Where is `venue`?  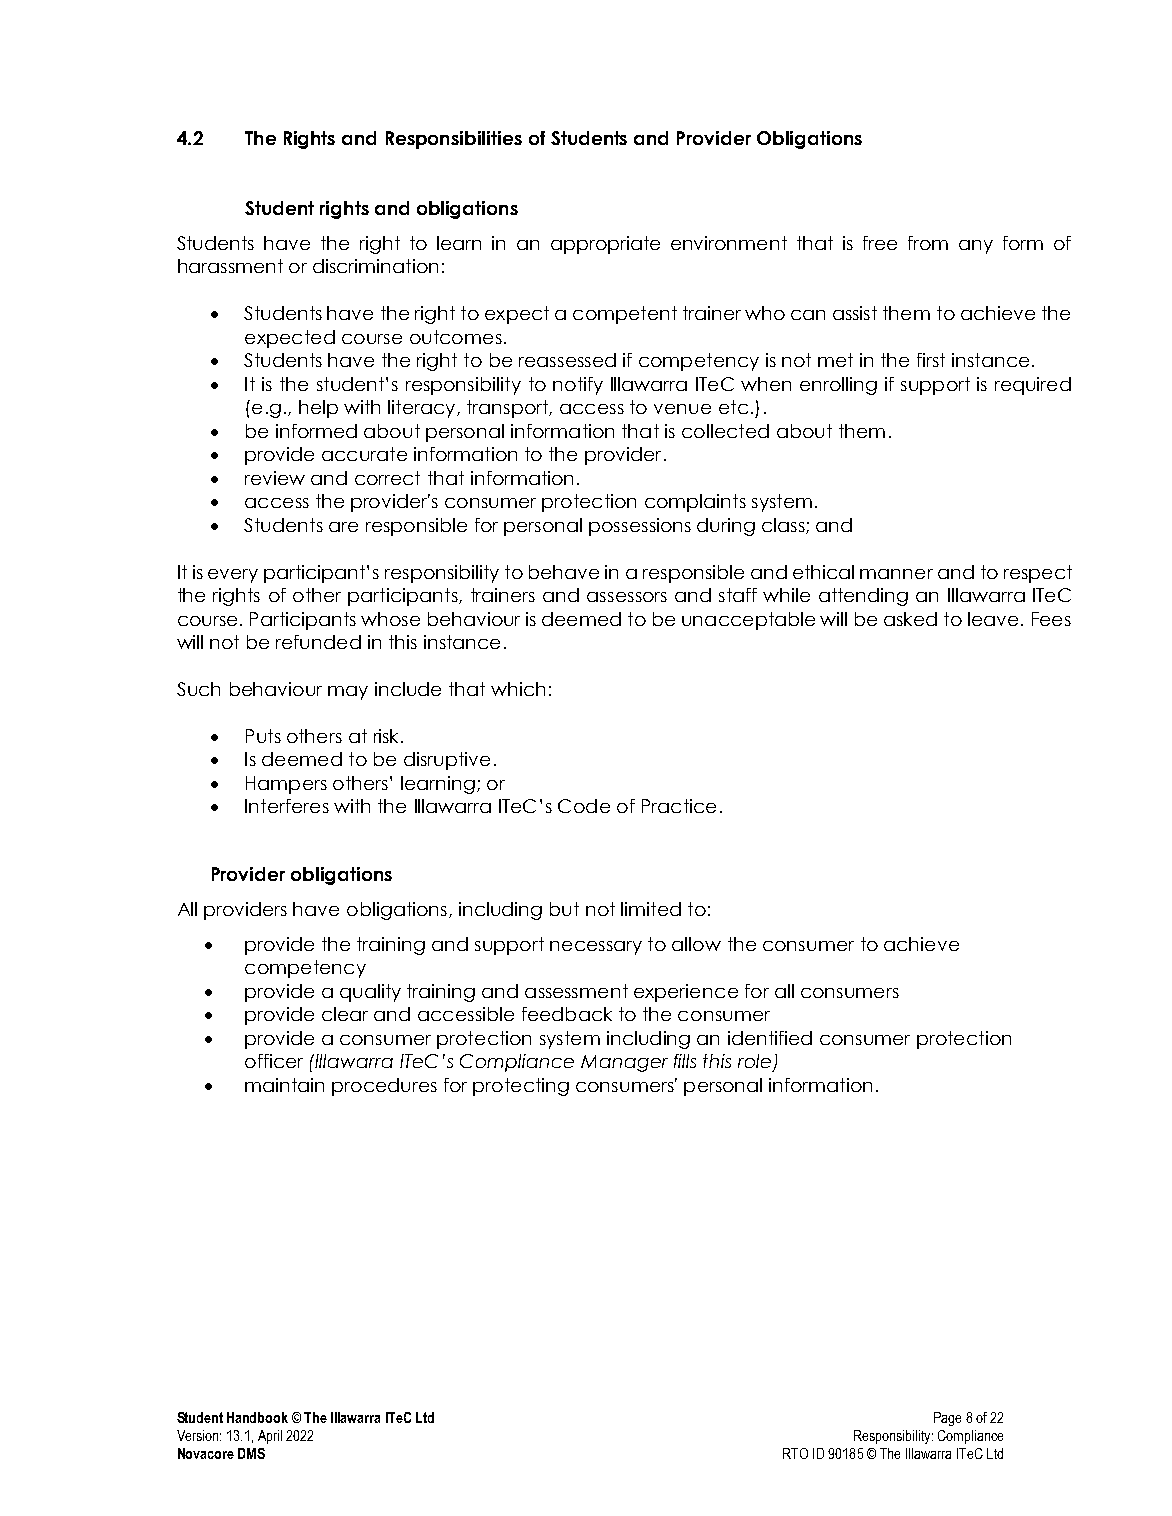
venue is located at coordinates (682, 409).
